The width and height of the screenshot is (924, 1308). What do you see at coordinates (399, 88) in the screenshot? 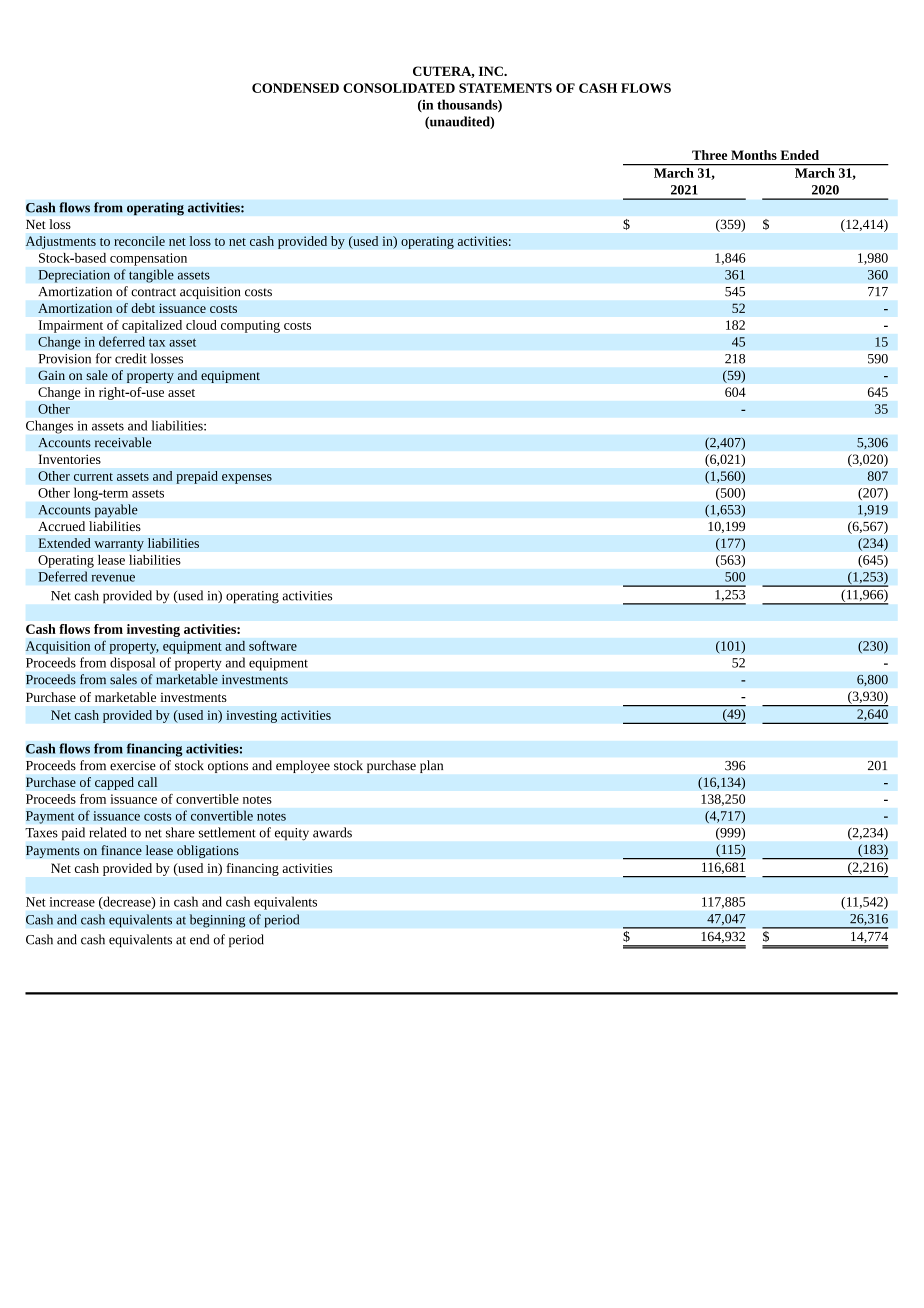
I see `CONSOLIDATED` at bounding box center [399, 88].
